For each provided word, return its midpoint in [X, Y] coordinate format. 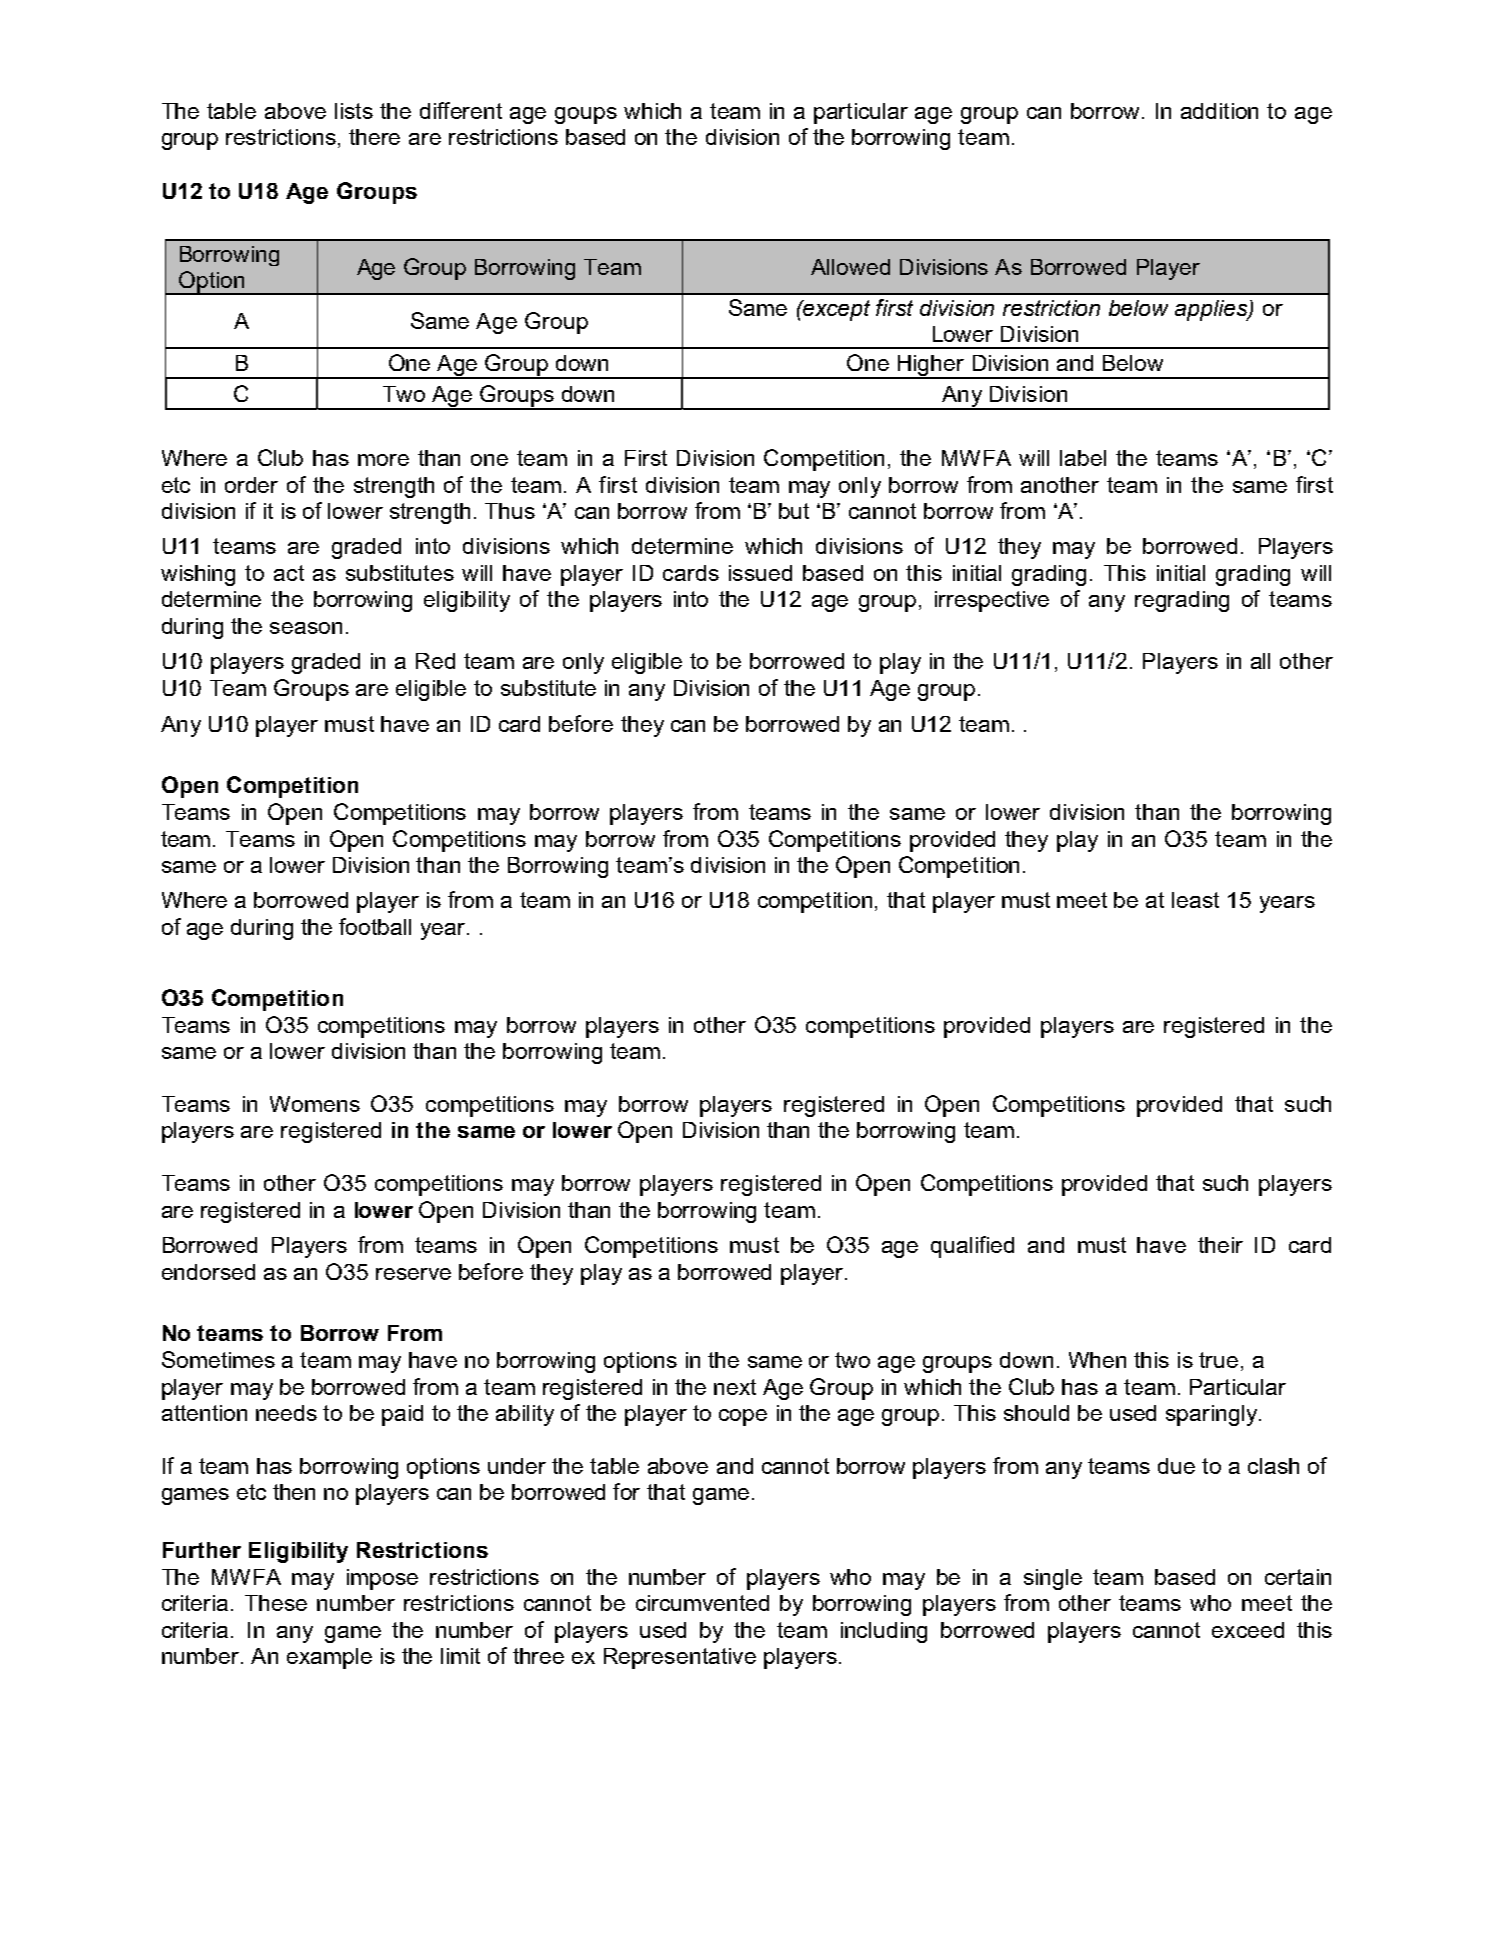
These [276, 1603]
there [374, 137]
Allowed [850, 267]
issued [760, 573]
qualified [972, 1247]
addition [1219, 111]
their [1220, 1245]
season [306, 628]
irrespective [992, 601]
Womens [315, 1104]
